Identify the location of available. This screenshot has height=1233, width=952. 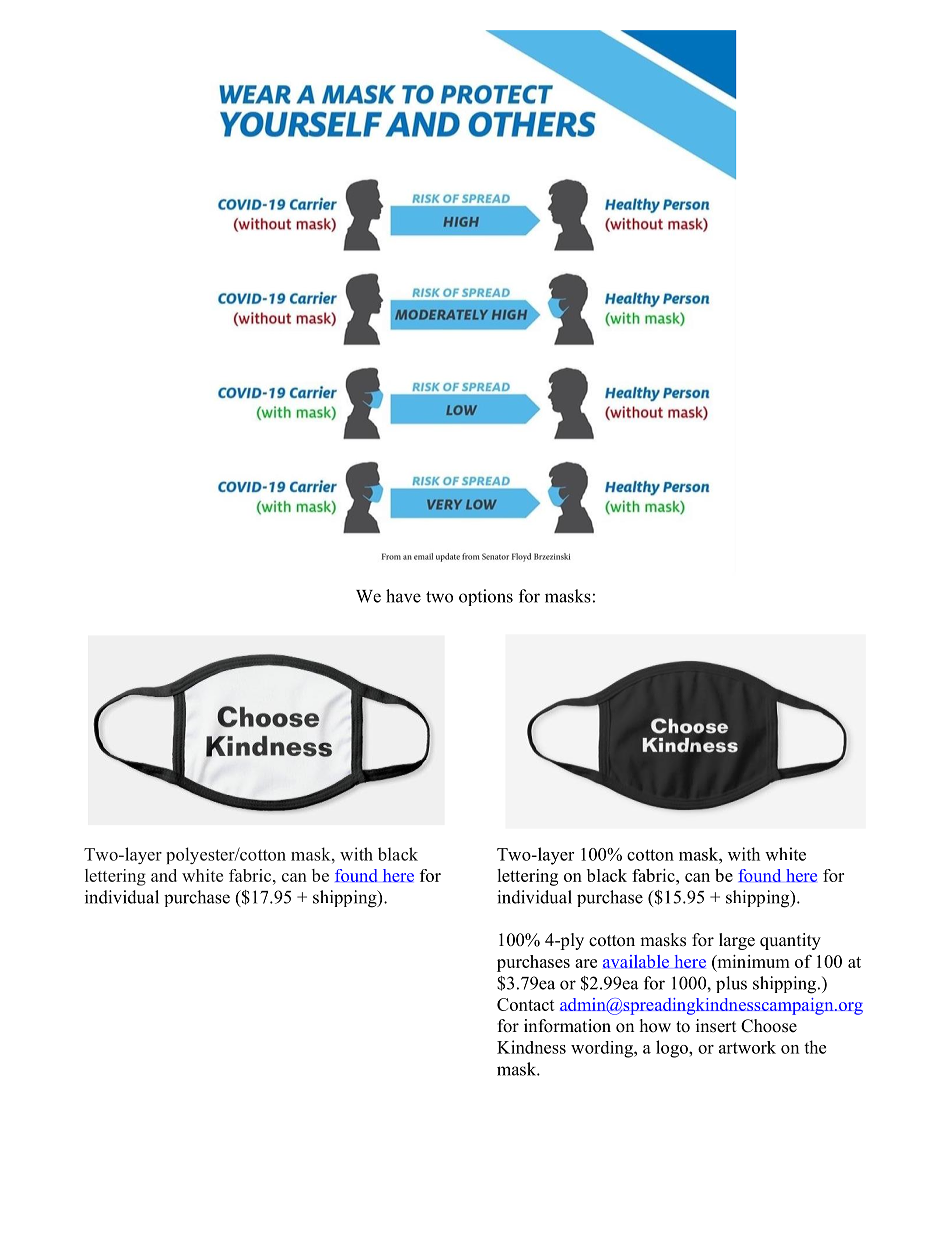
(636, 961).
